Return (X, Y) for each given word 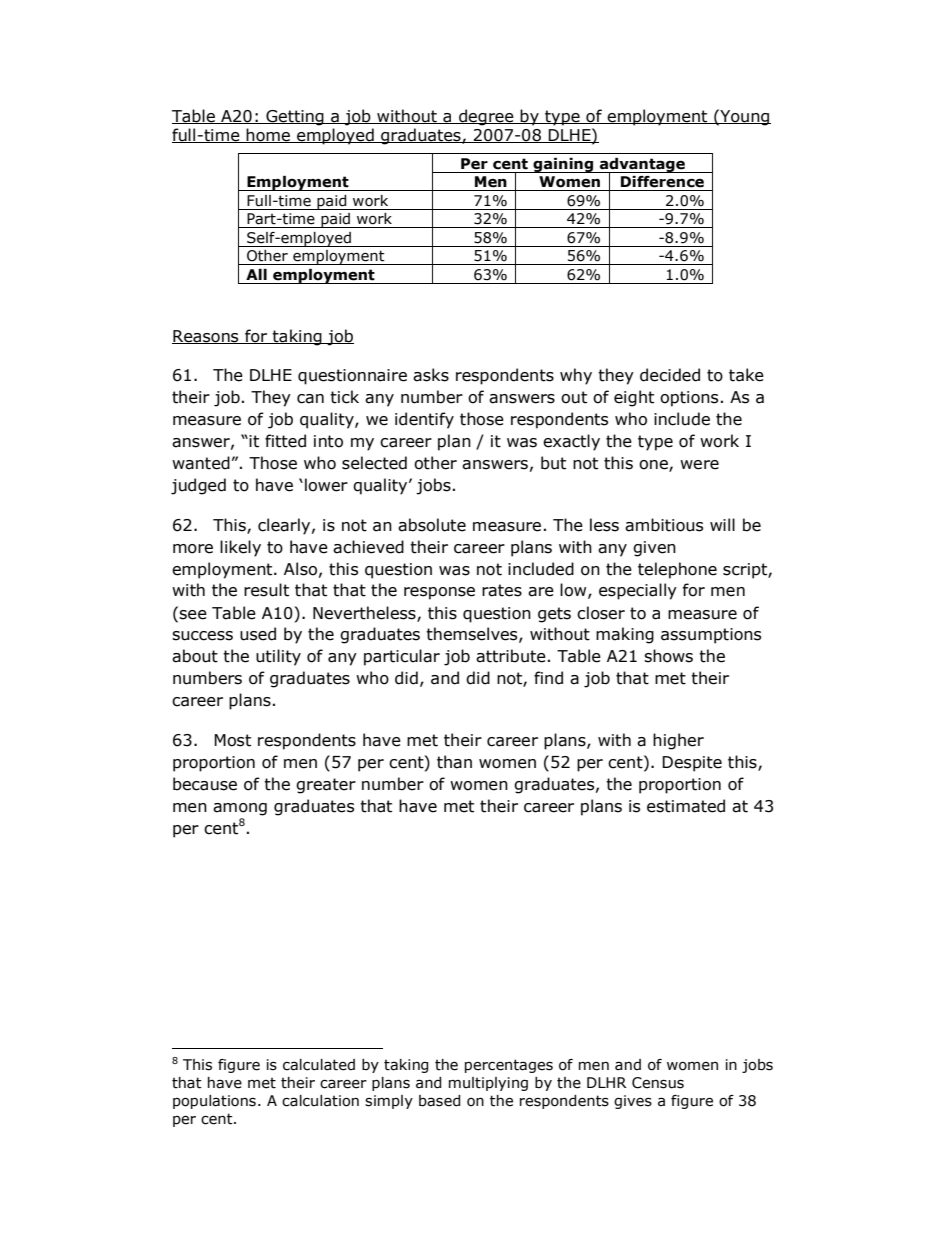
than (454, 762)
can (310, 399)
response (439, 593)
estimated (686, 806)
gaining (563, 165)
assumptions (711, 636)
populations (214, 1102)
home (268, 135)
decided (670, 375)
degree (486, 117)
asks (431, 375)
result (266, 590)
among (240, 809)
